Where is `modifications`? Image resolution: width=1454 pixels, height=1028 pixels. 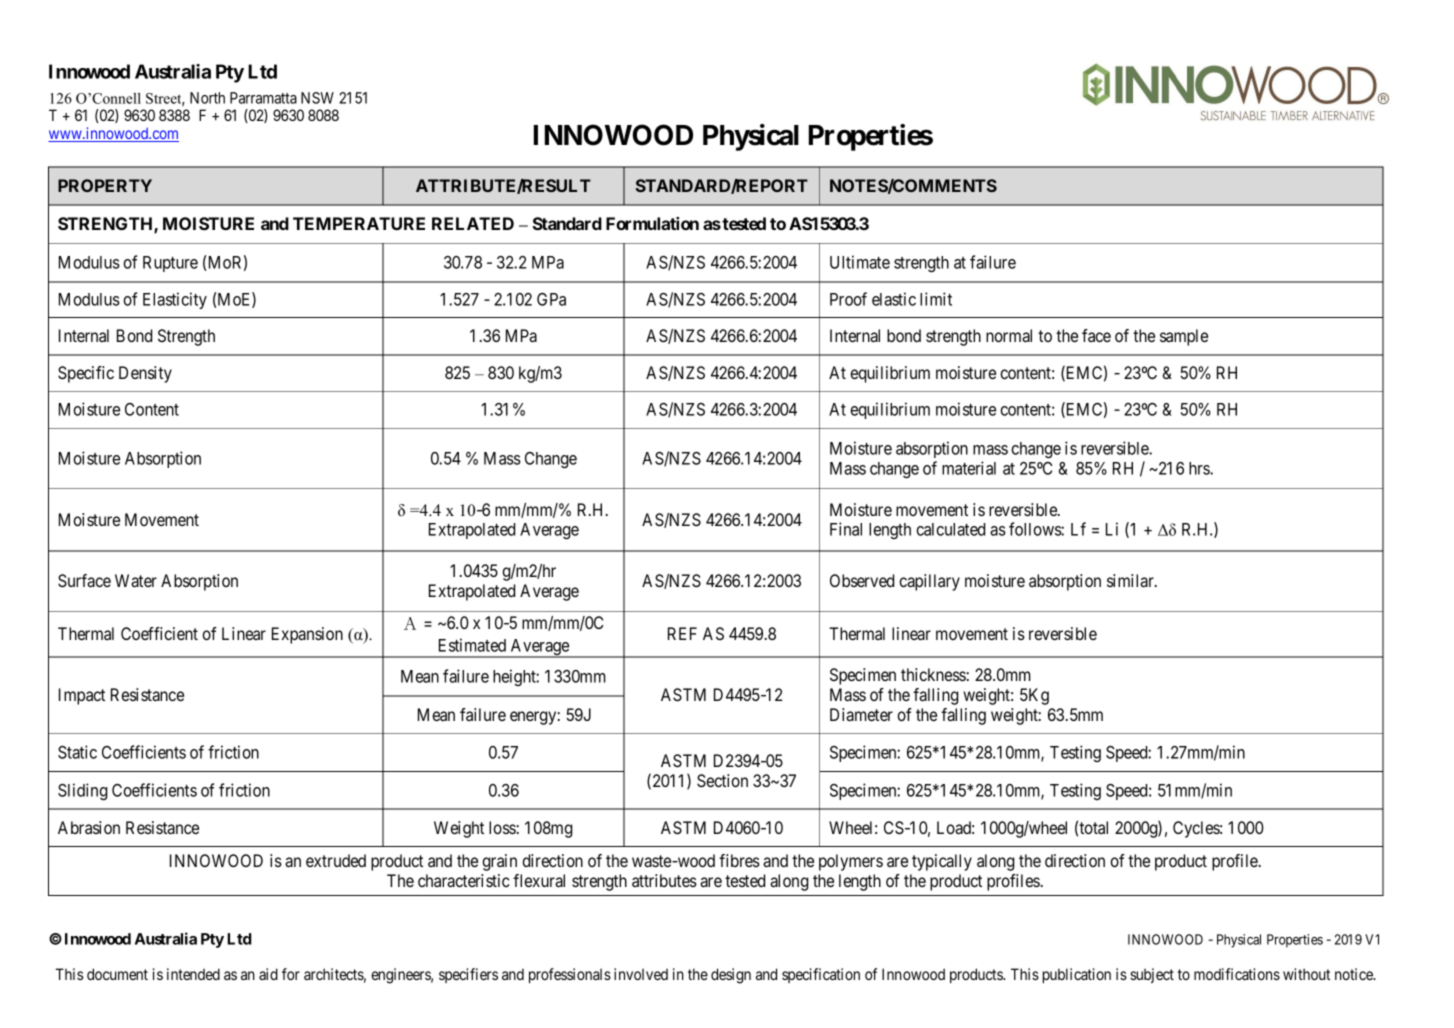
modifications is located at coordinates (1237, 974).
